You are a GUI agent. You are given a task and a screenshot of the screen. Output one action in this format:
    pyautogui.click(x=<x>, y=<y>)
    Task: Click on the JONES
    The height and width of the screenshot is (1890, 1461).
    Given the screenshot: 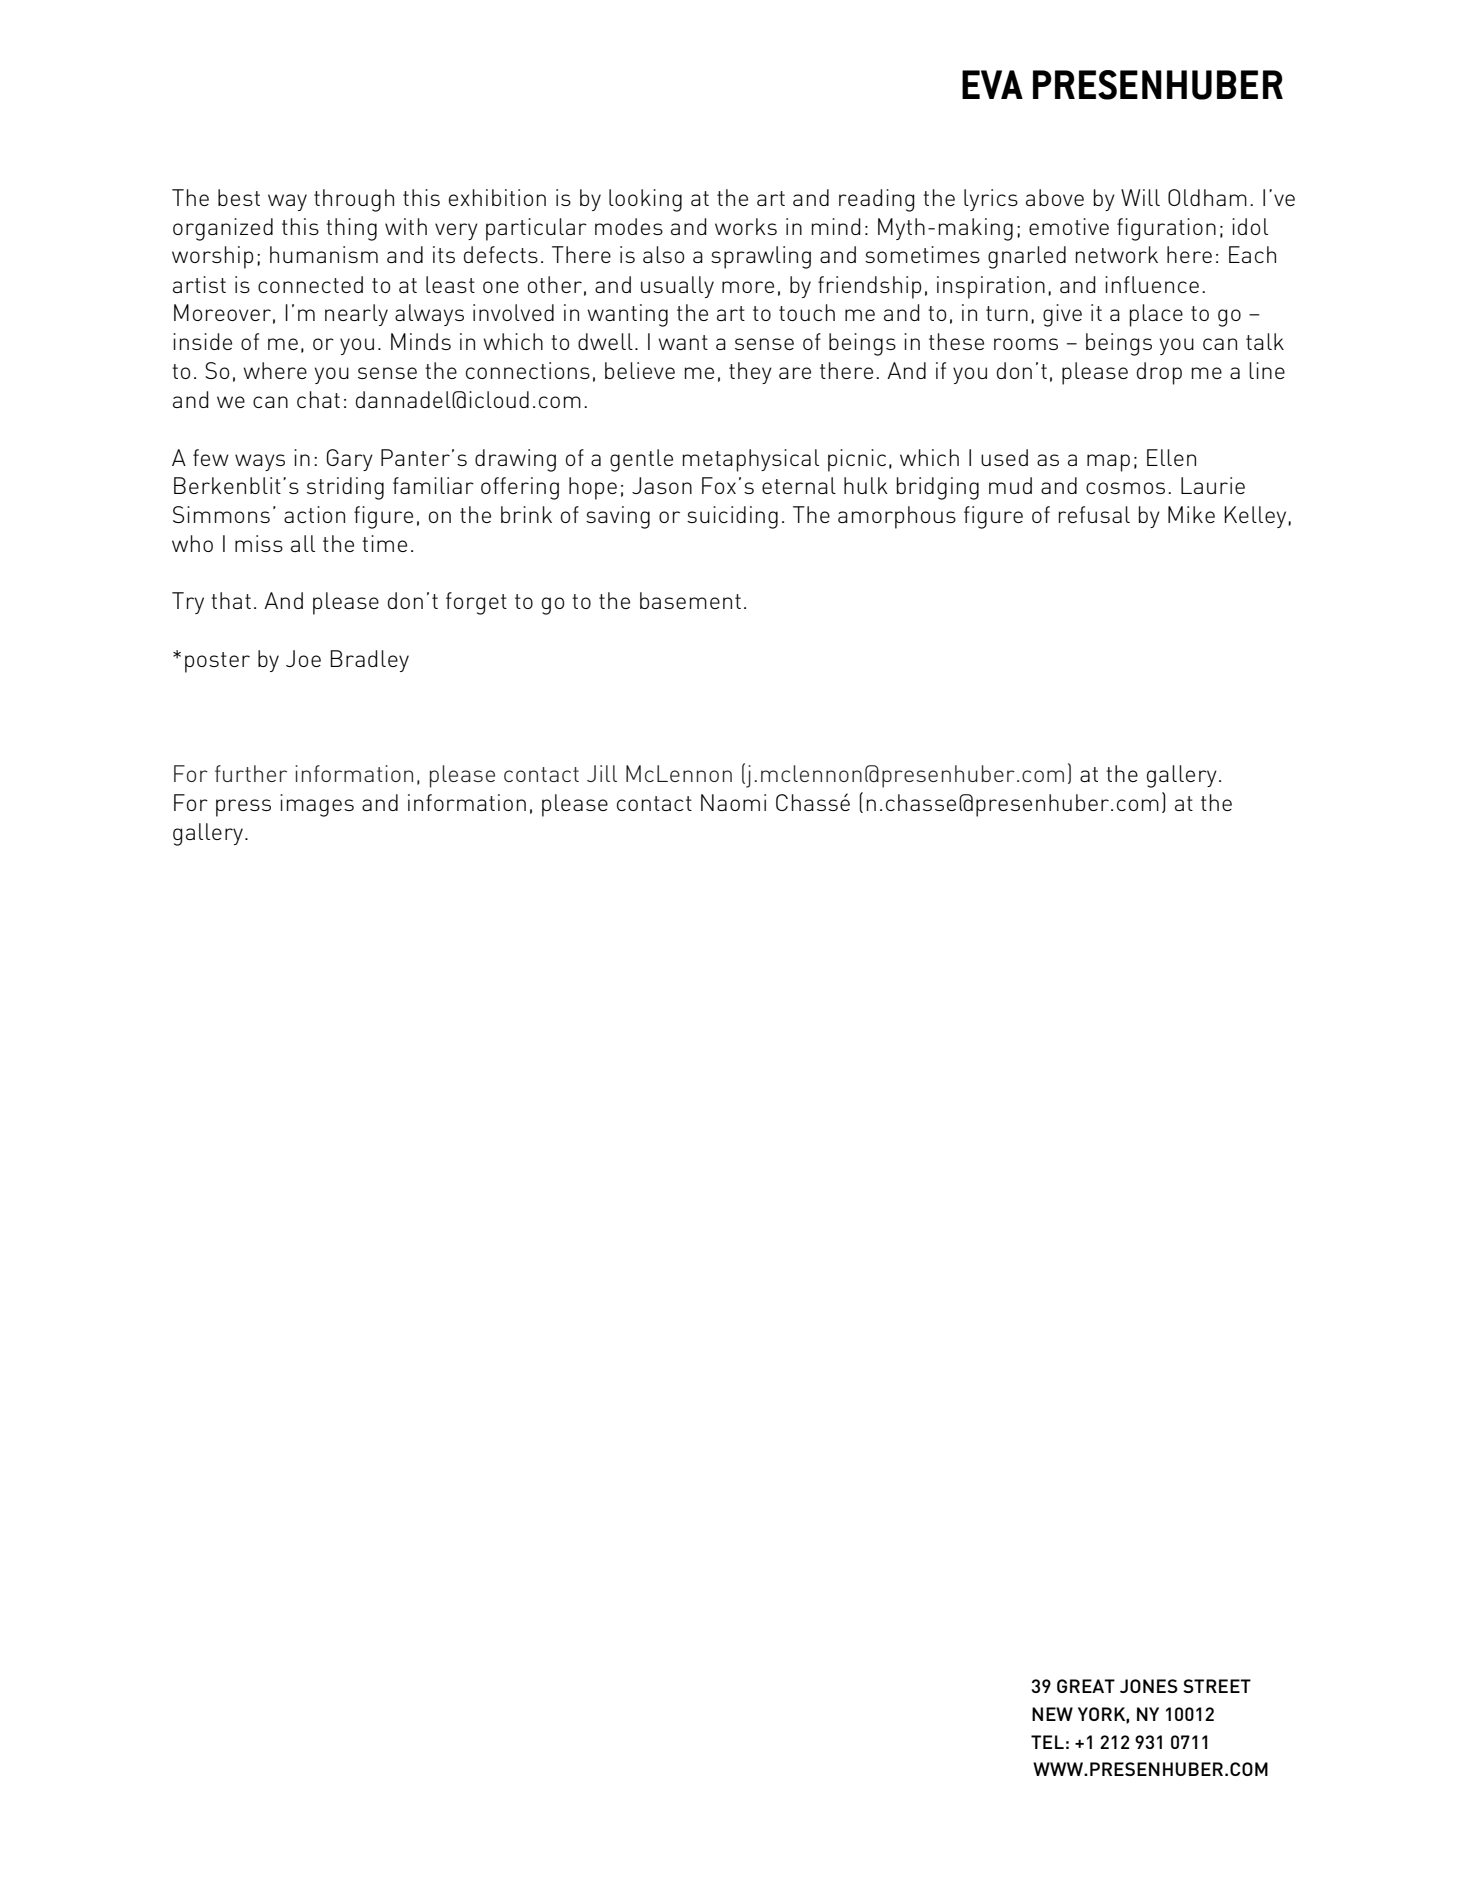 What is the action you would take?
    pyautogui.click(x=1149, y=1686)
